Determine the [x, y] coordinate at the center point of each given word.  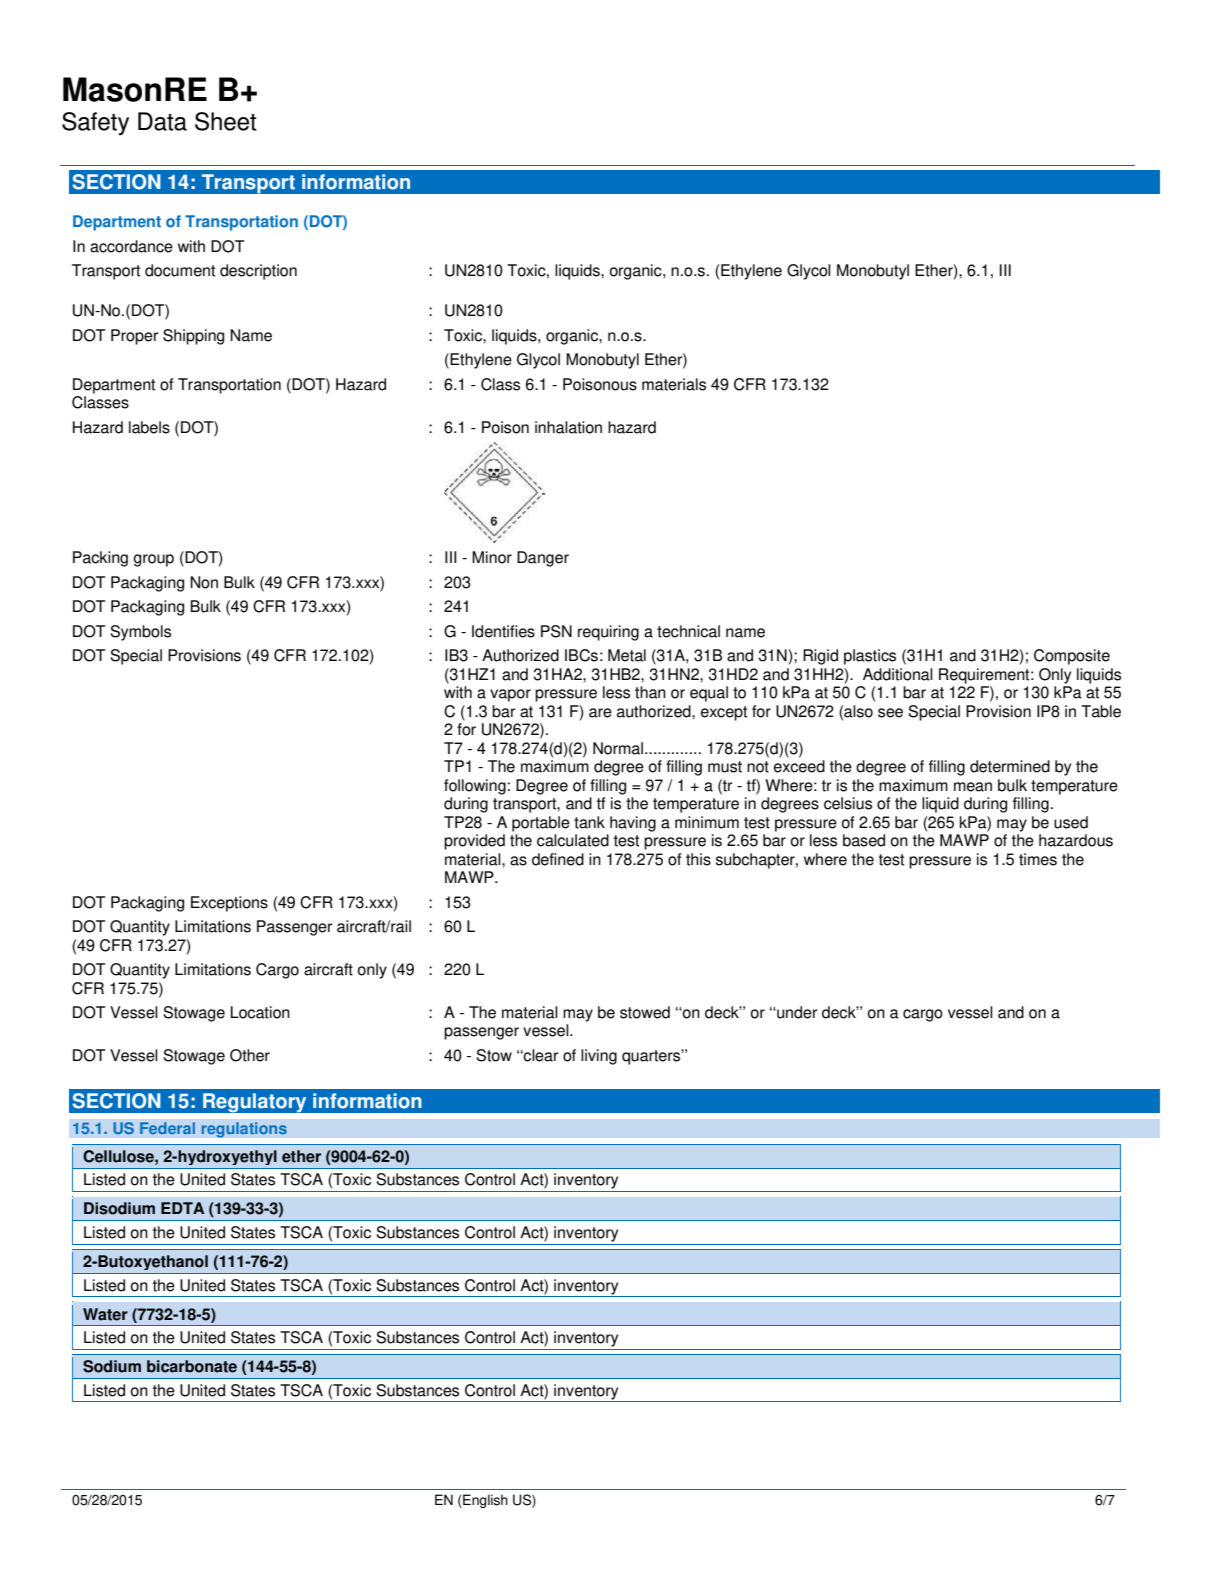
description [258, 272]
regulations [244, 1130]
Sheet [226, 121]
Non [204, 582]
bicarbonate [192, 1366]
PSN [556, 631]
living [599, 1057]
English [484, 1501]
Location [260, 1012]
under [796, 1012]
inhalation [568, 427]
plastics [870, 657]
